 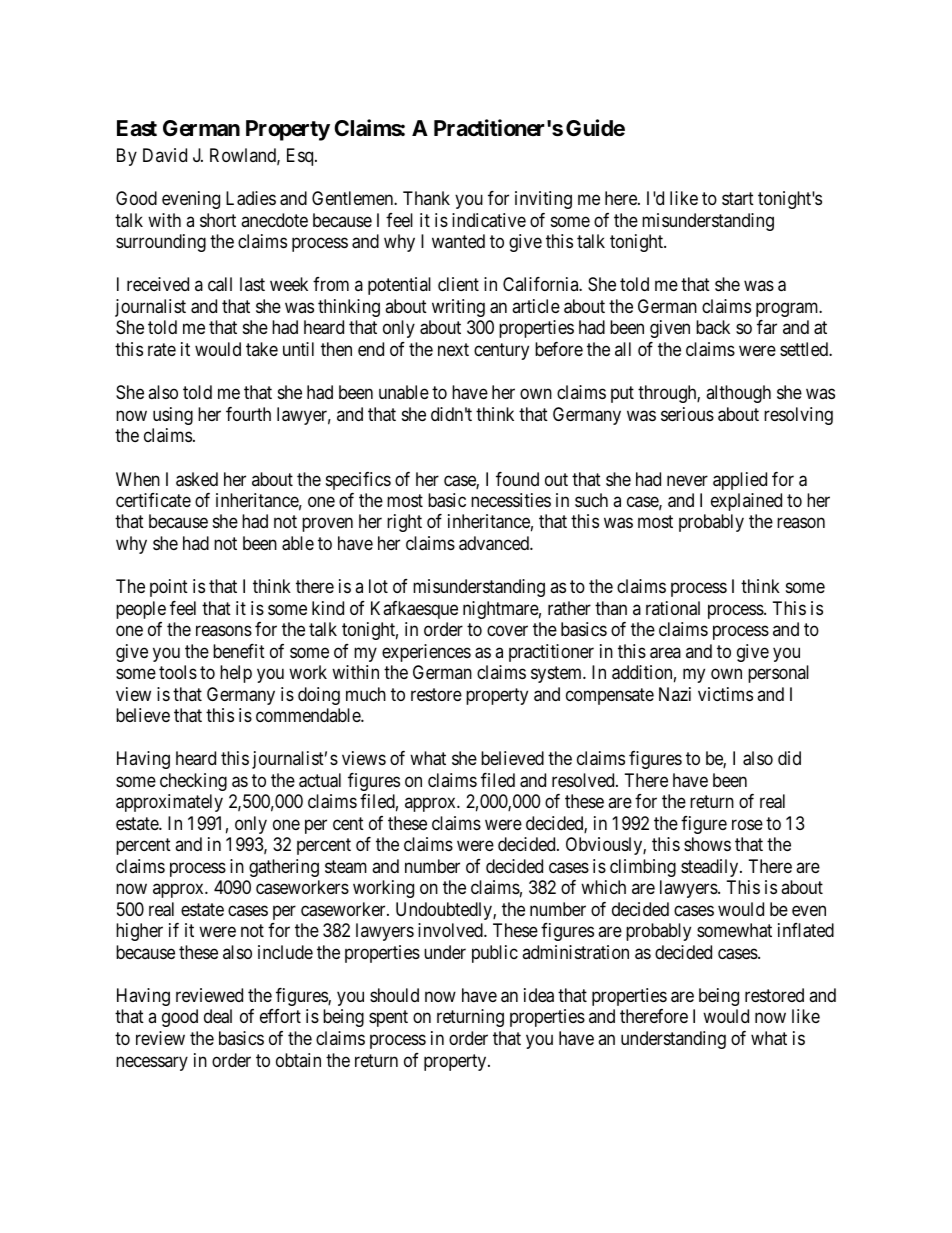 What do you see at coordinates (711, 868) in the screenshot?
I see `steadily` at bounding box center [711, 868].
